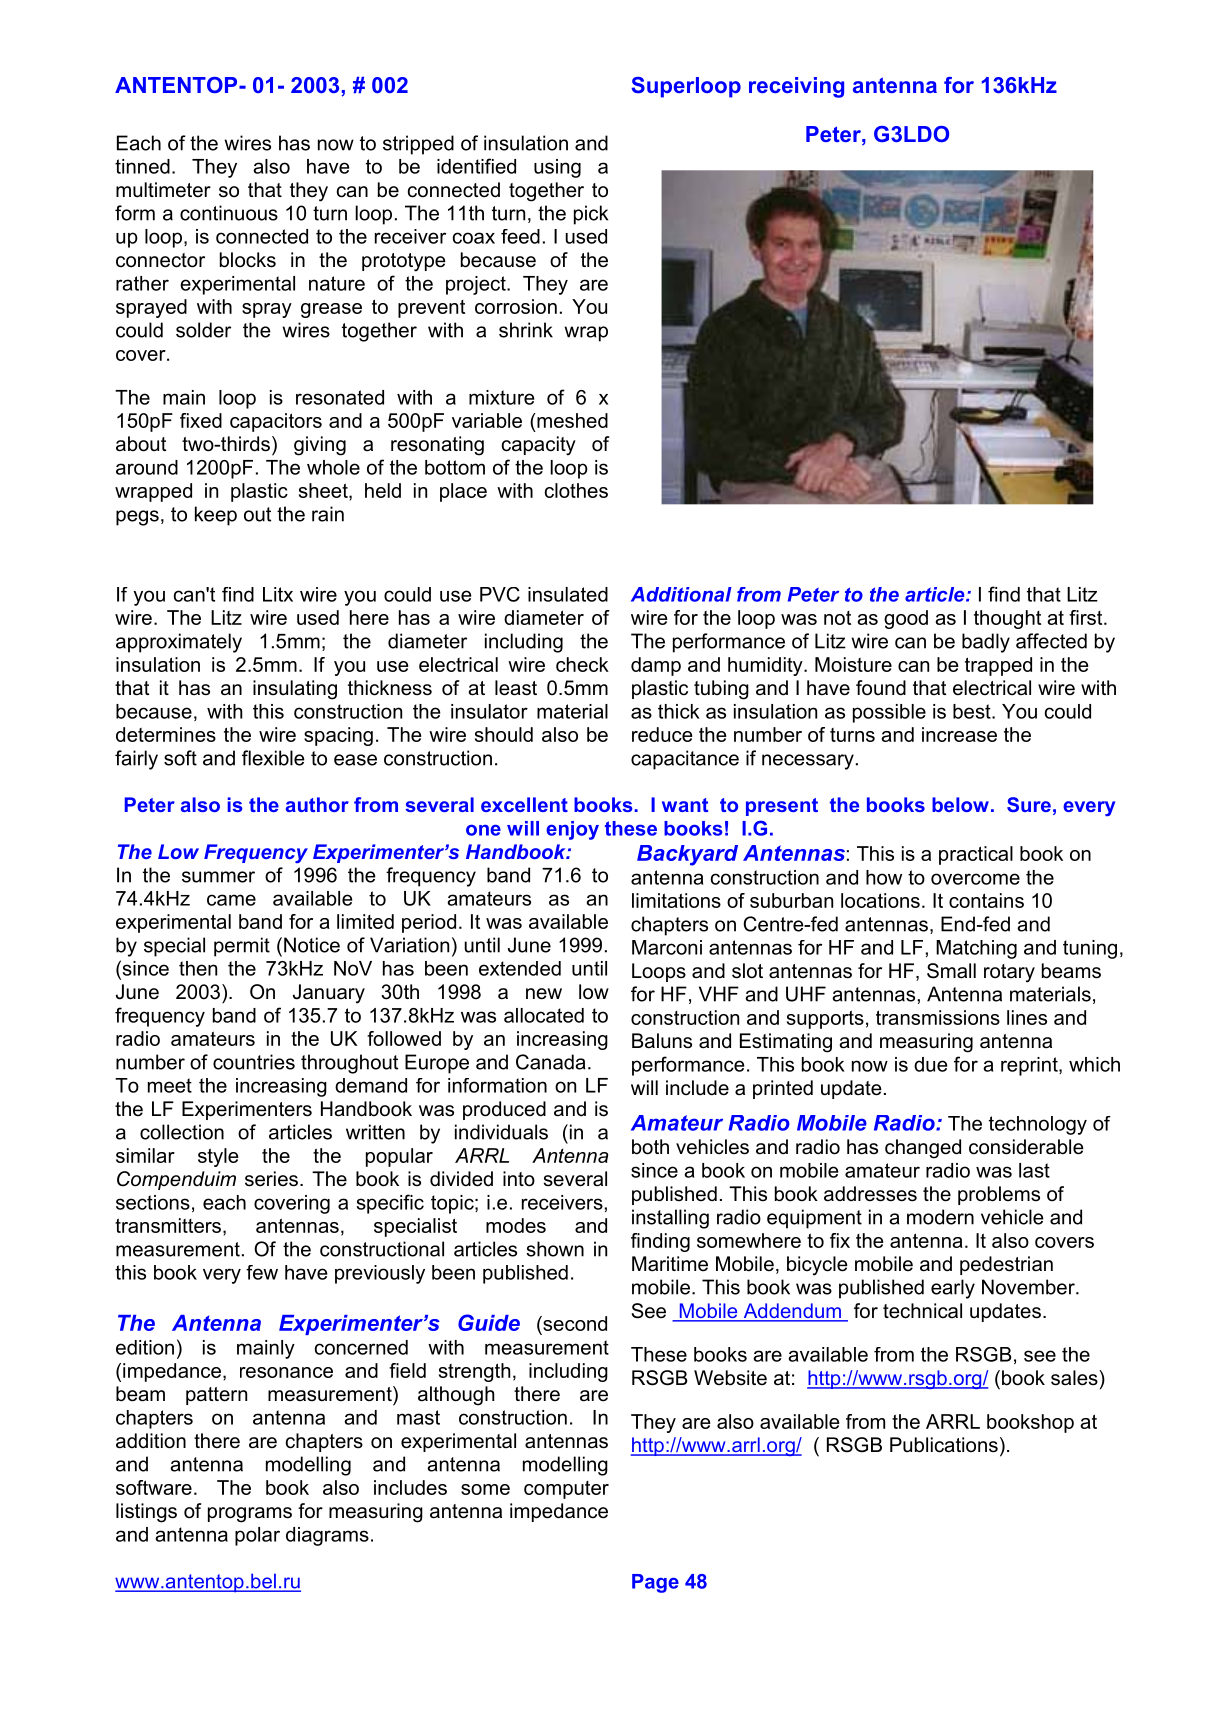 Image resolution: width=1210 pixels, height=1712 pixels. What do you see at coordinates (218, 877) in the image?
I see `summer` at bounding box center [218, 877].
